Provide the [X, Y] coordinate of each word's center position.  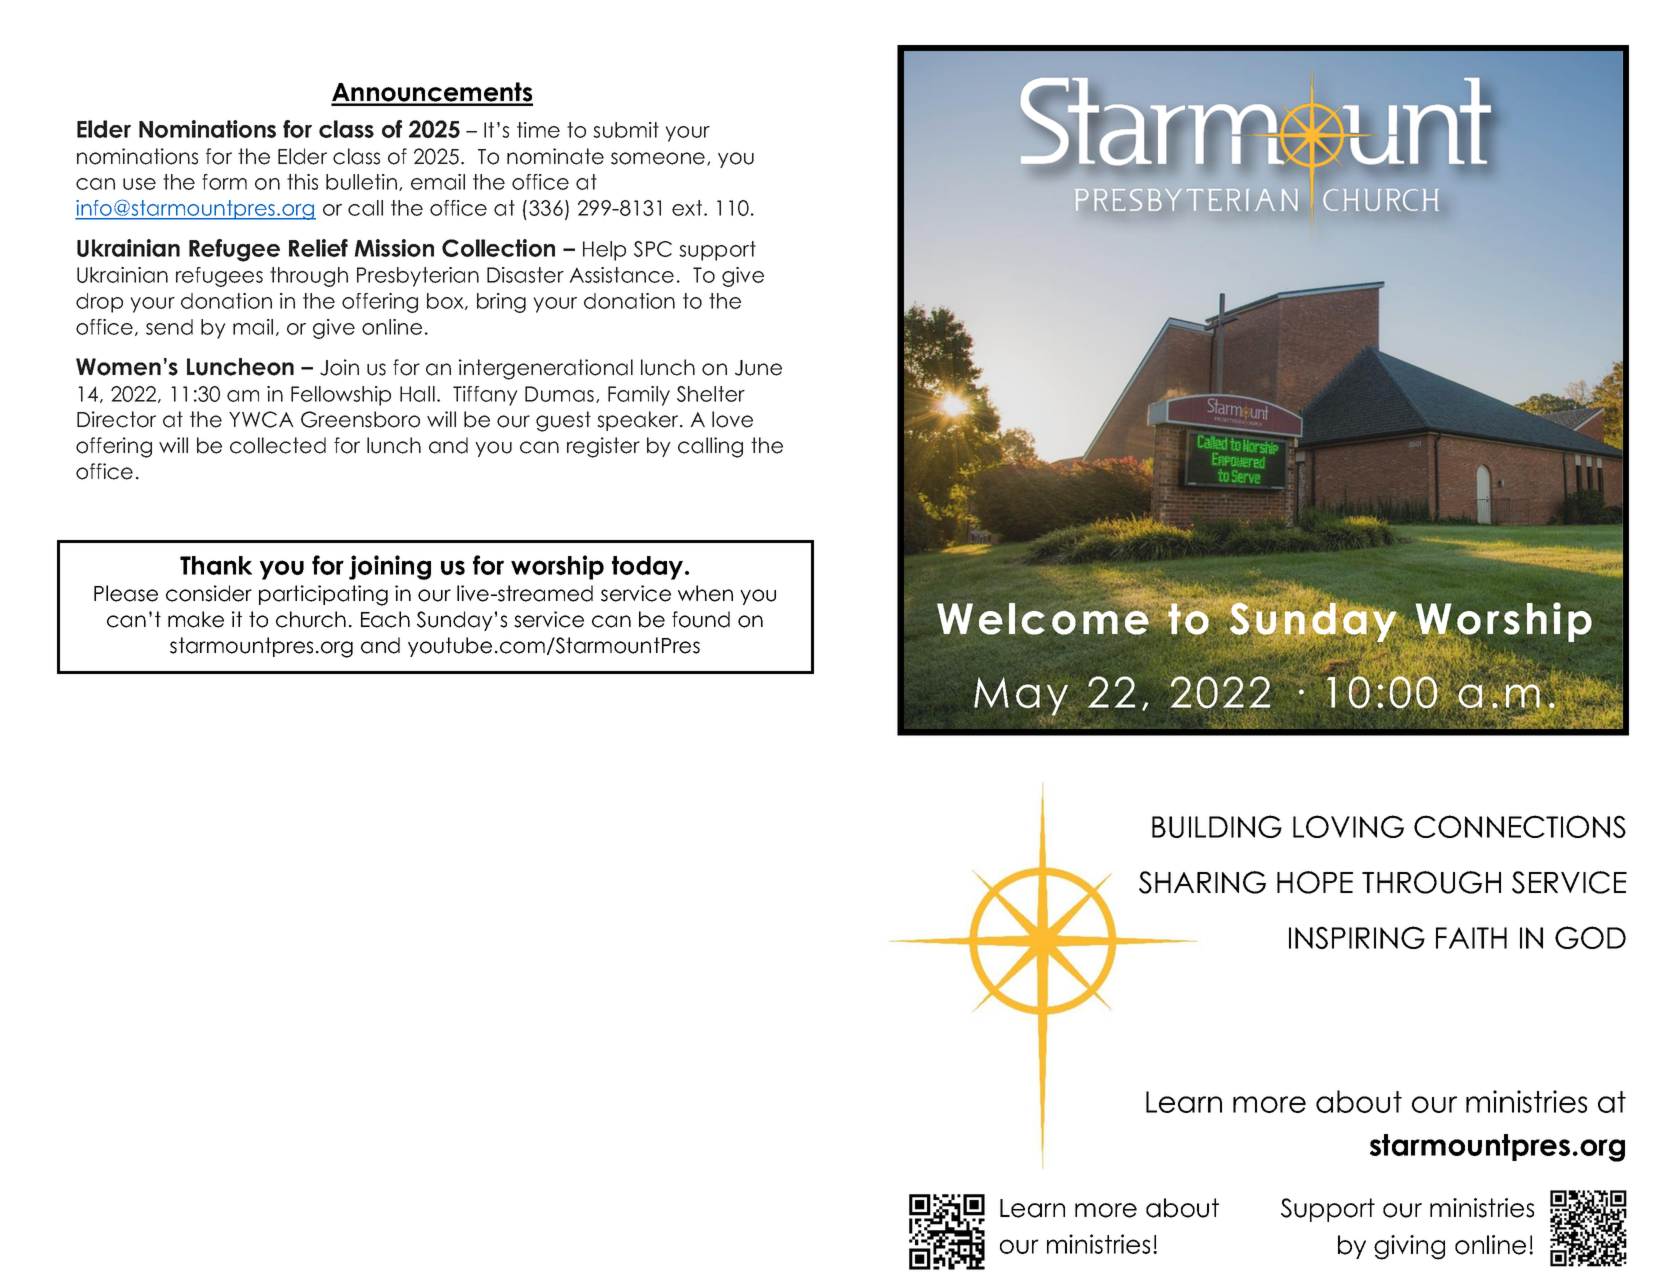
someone [658, 158]
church [311, 619]
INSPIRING [1357, 937]
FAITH [1471, 938]
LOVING [1348, 826]
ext [688, 208]
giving [1409, 1247]
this [302, 182]
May [1022, 696]
